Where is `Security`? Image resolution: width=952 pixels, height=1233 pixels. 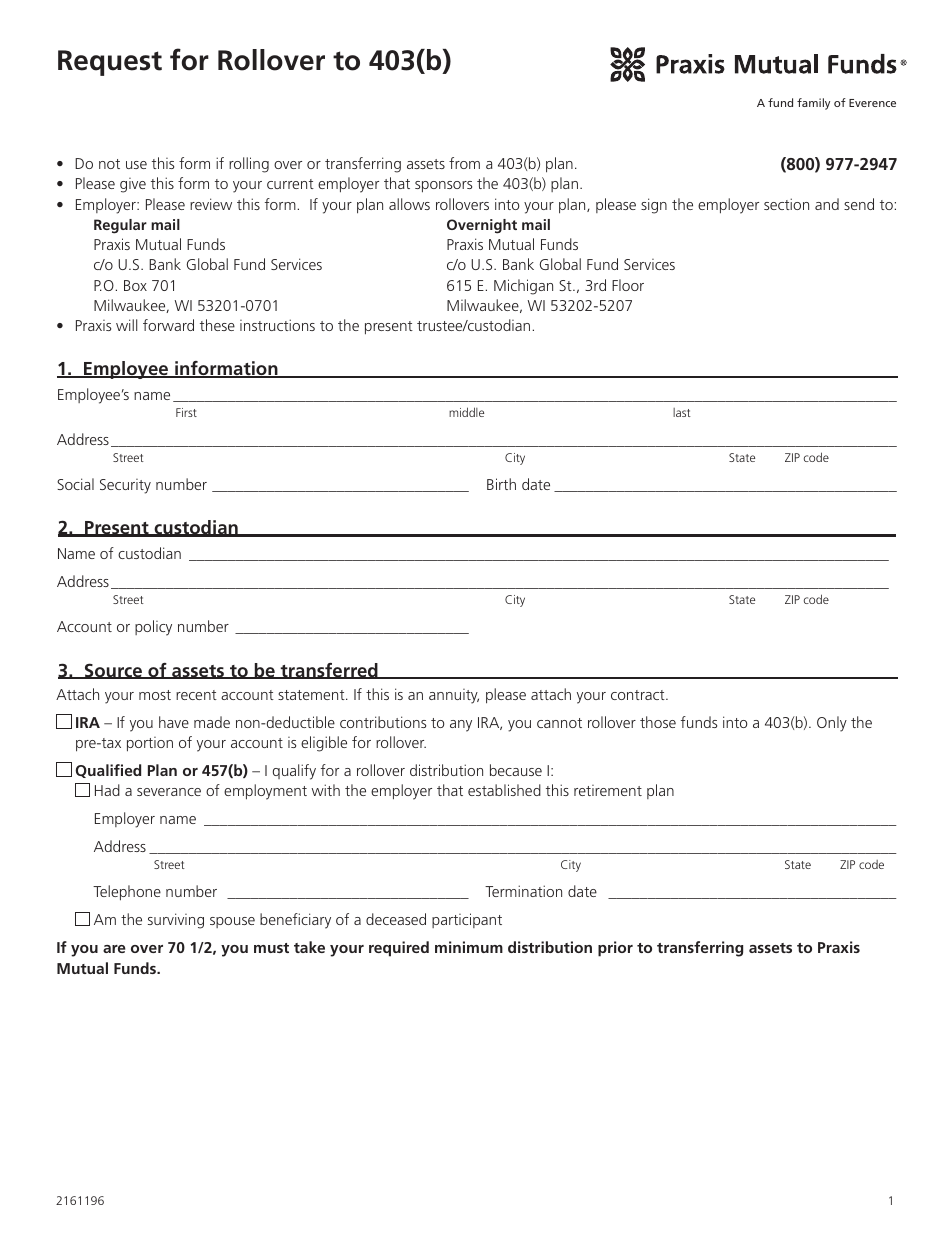 Security is located at coordinates (125, 486).
